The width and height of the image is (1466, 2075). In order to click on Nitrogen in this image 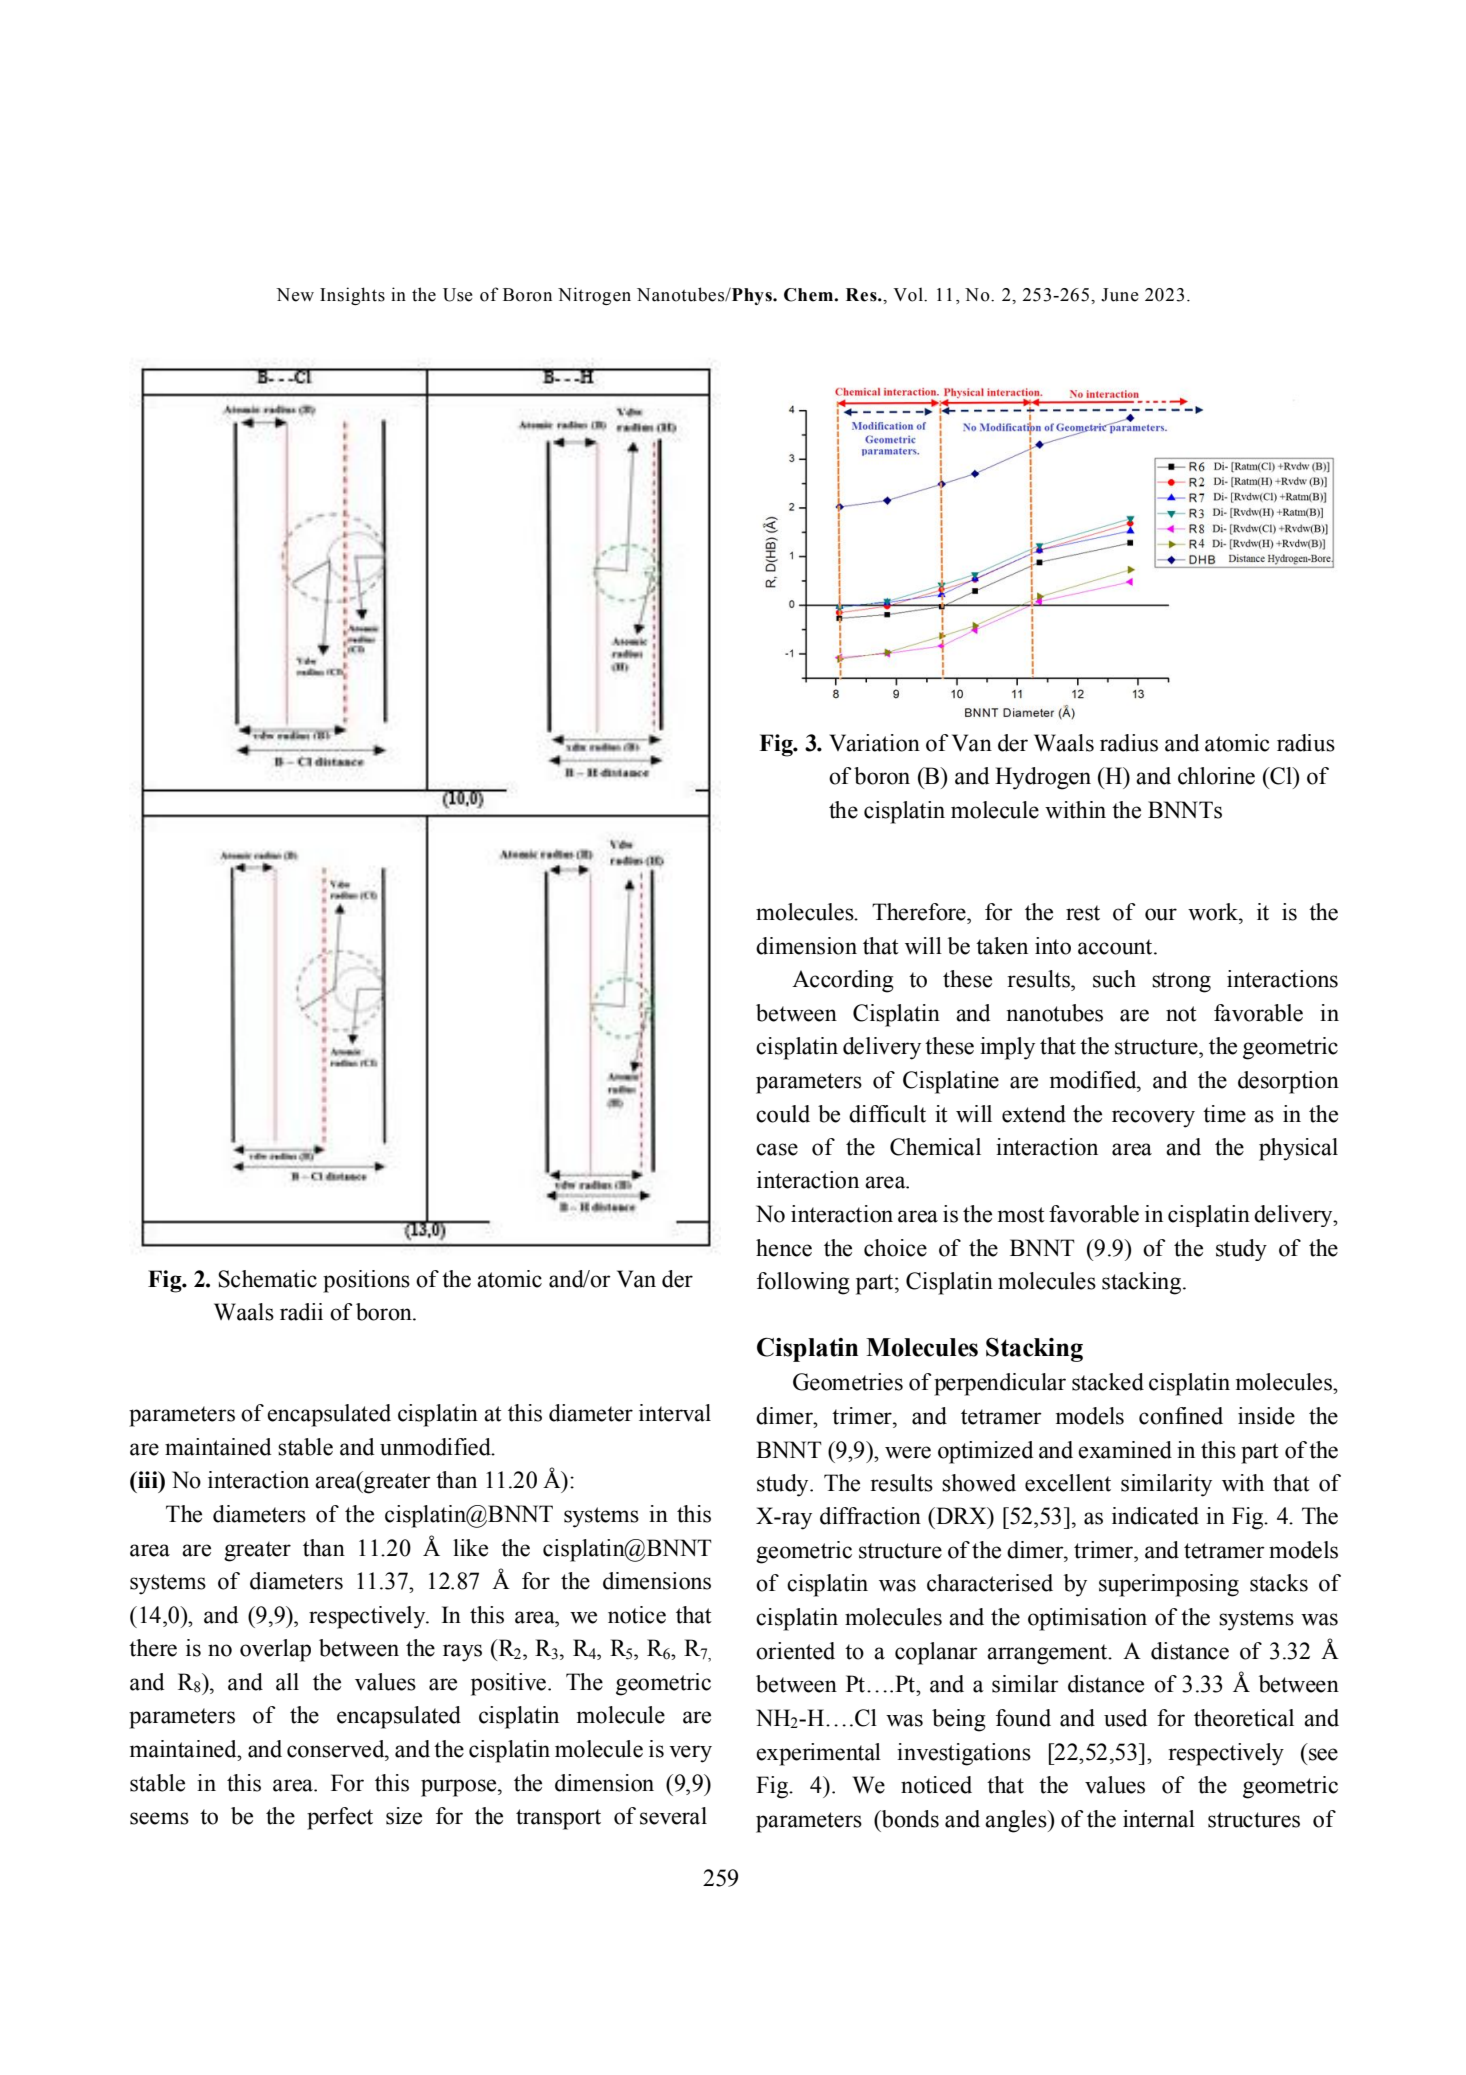, I will do `click(594, 296)`.
